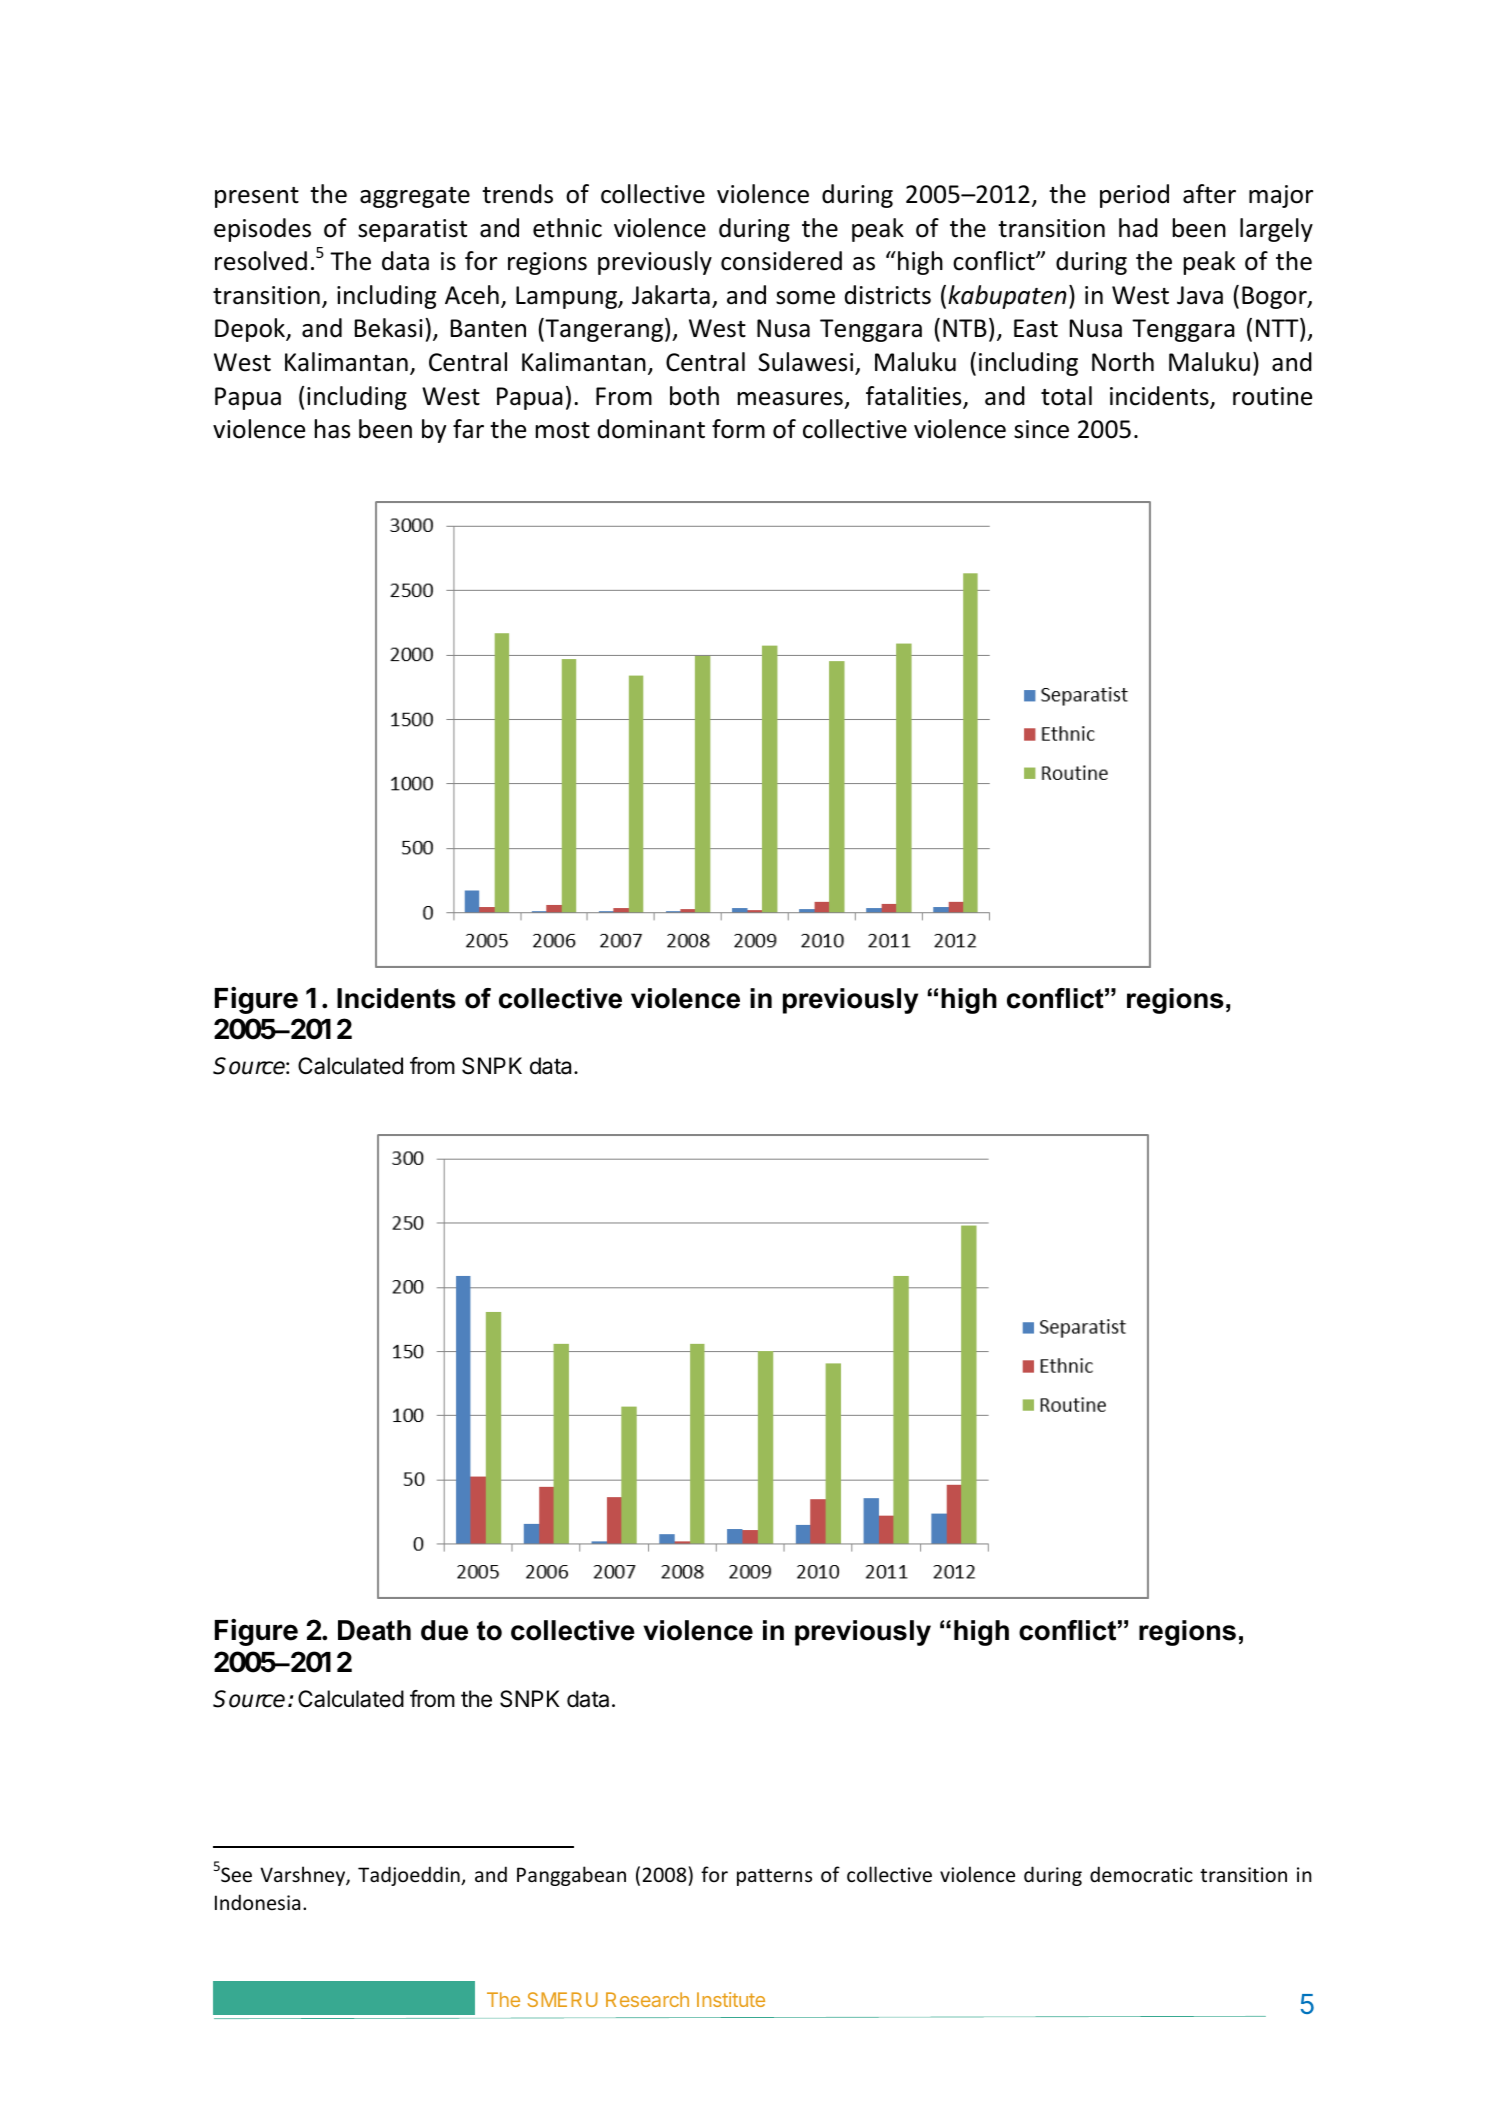 The width and height of the screenshot is (1491, 2109). What do you see at coordinates (374, 1630) in the screenshot?
I see `Death` at bounding box center [374, 1630].
